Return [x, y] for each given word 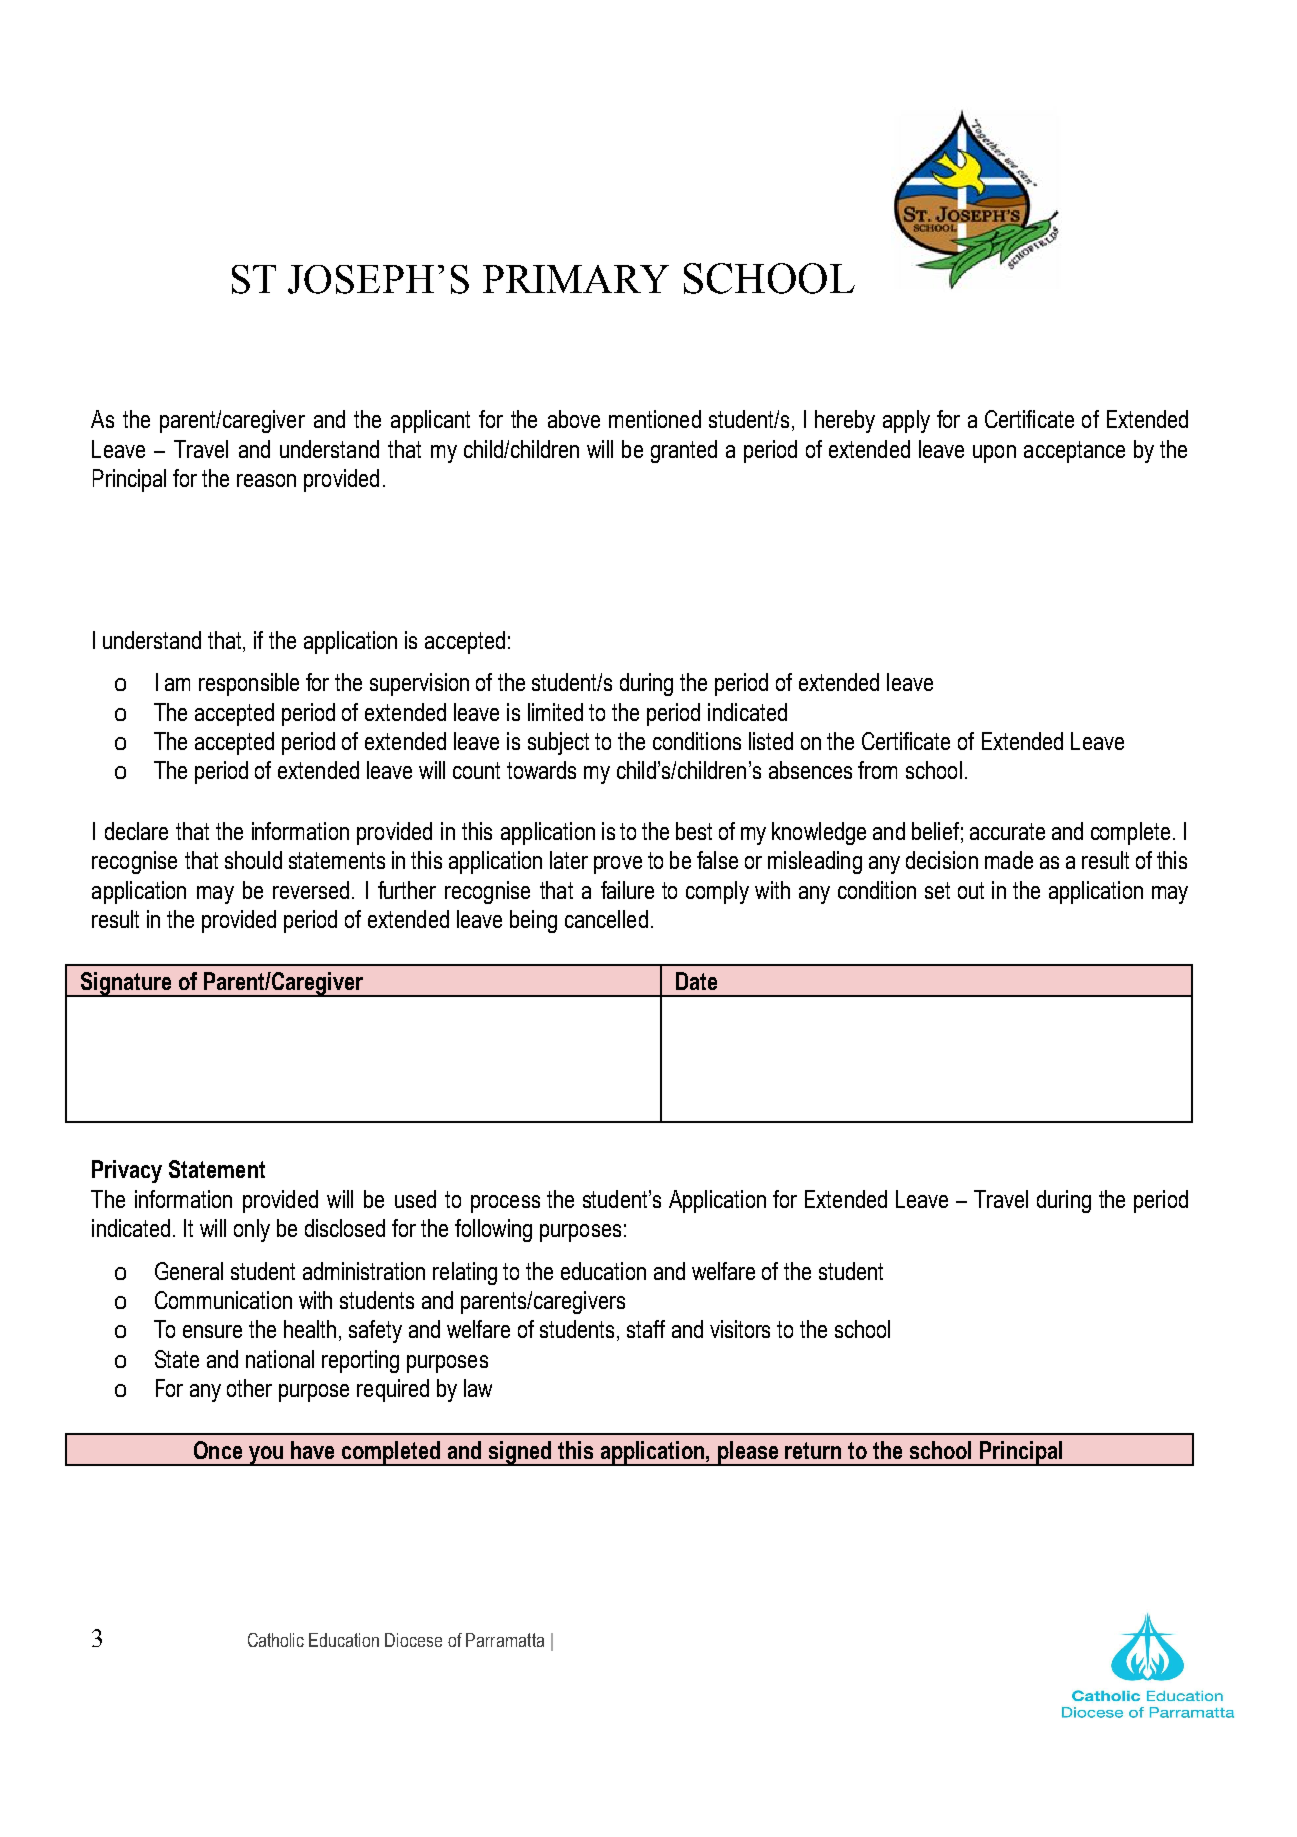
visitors [740, 1329]
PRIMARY [576, 279]
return [813, 1450]
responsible [249, 684]
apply [906, 421]
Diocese [413, 1640]
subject [558, 743]
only [252, 1230]
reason [266, 480]
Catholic [276, 1640]
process [505, 1204]
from [877, 770]
